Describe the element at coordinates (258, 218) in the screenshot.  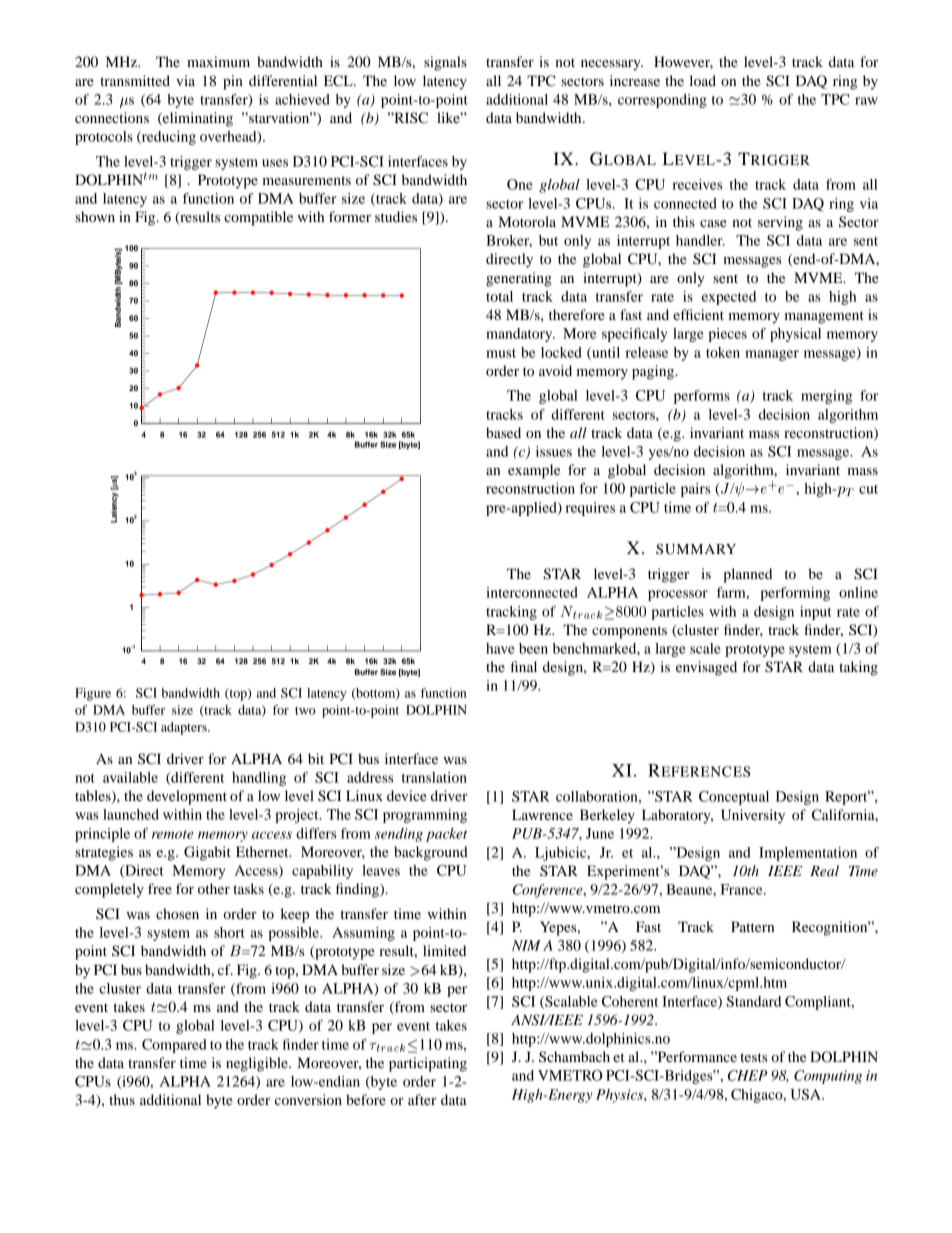
I see `compatible` at that location.
